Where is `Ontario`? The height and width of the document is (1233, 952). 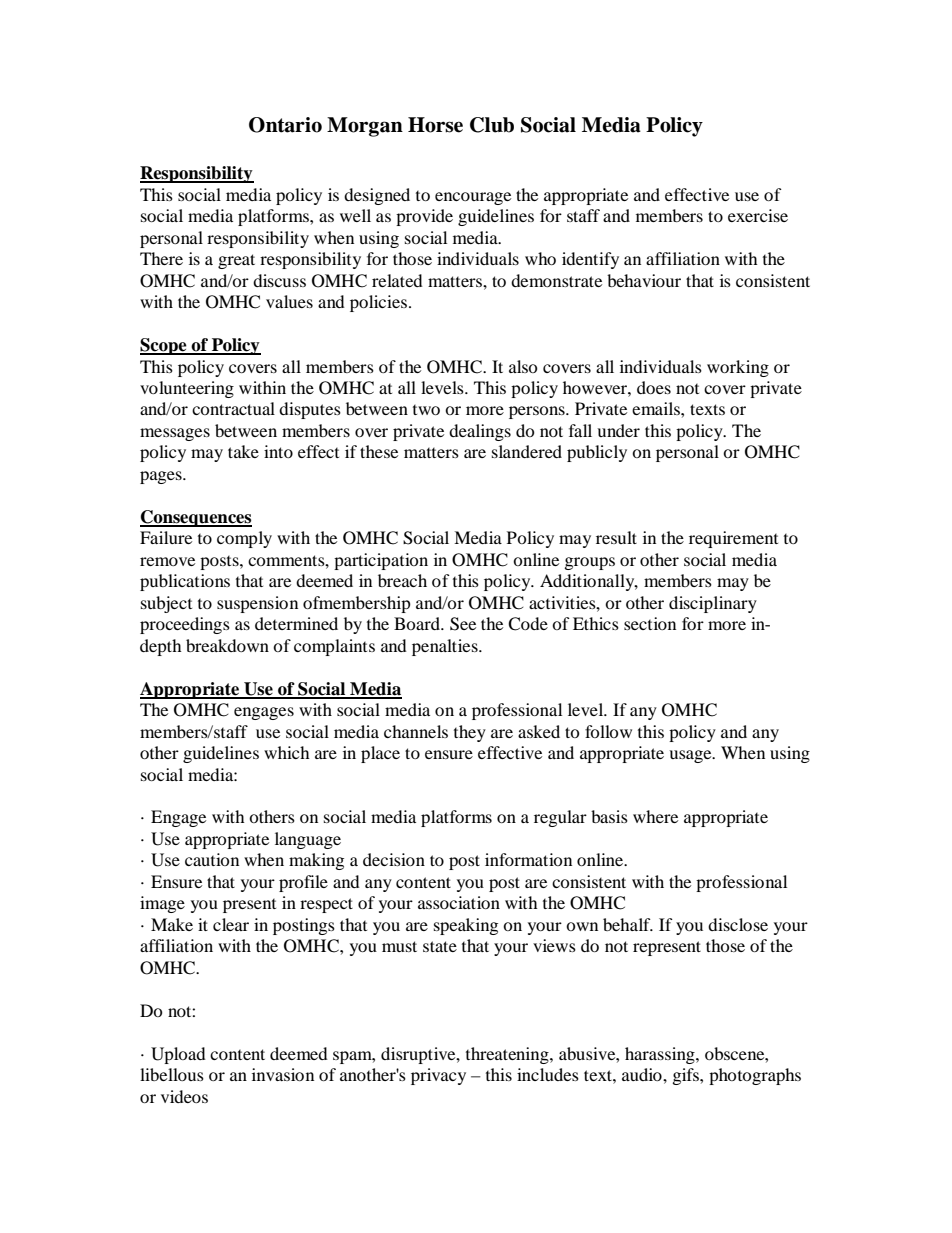 Ontario is located at coordinates (285, 125).
